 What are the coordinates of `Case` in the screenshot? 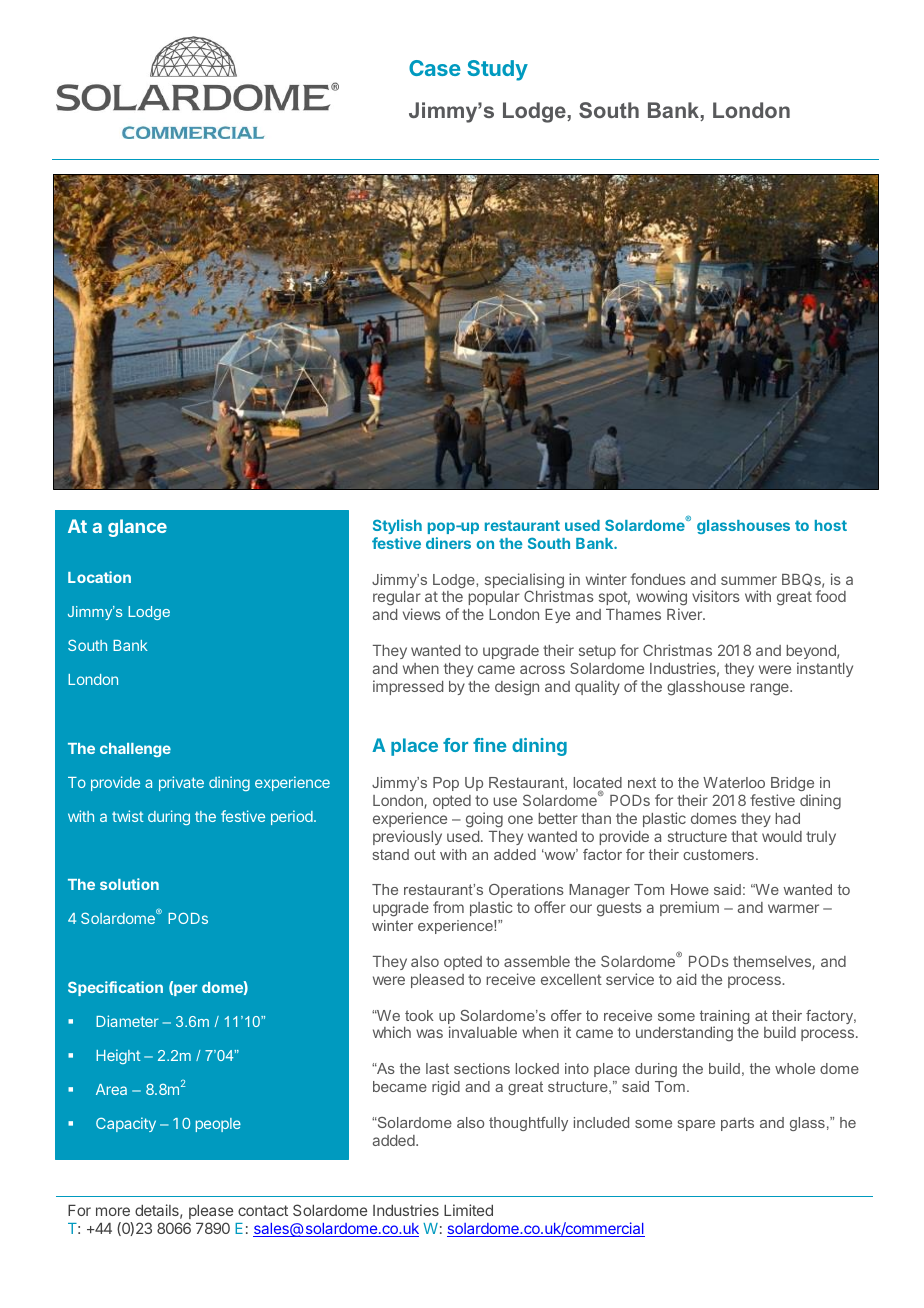 It's located at (435, 68).
